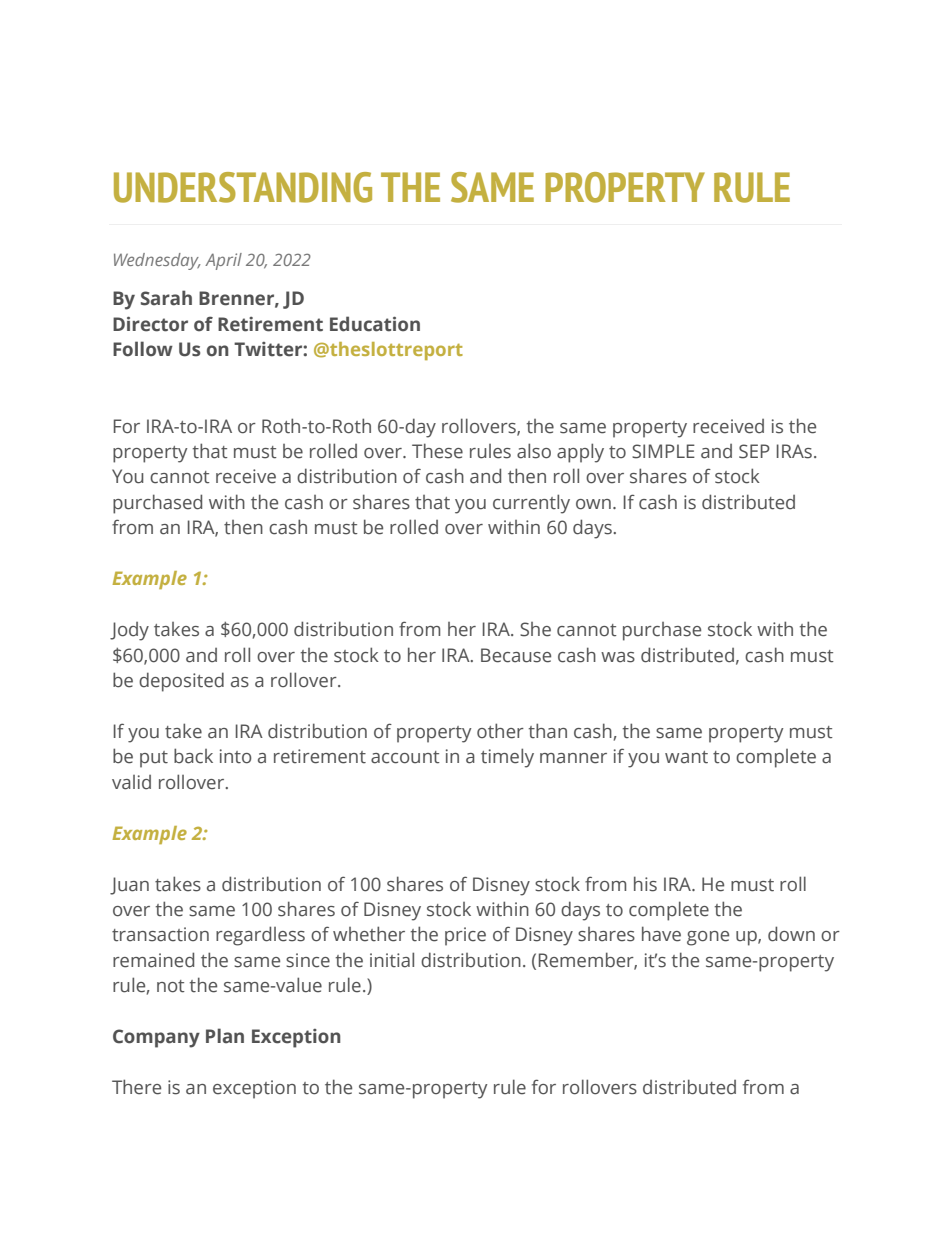 The image size is (952, 1233). What do you see at coordinates (516, 655) in the screenshot?
I see `Because` at bounding box center [516, 655].
